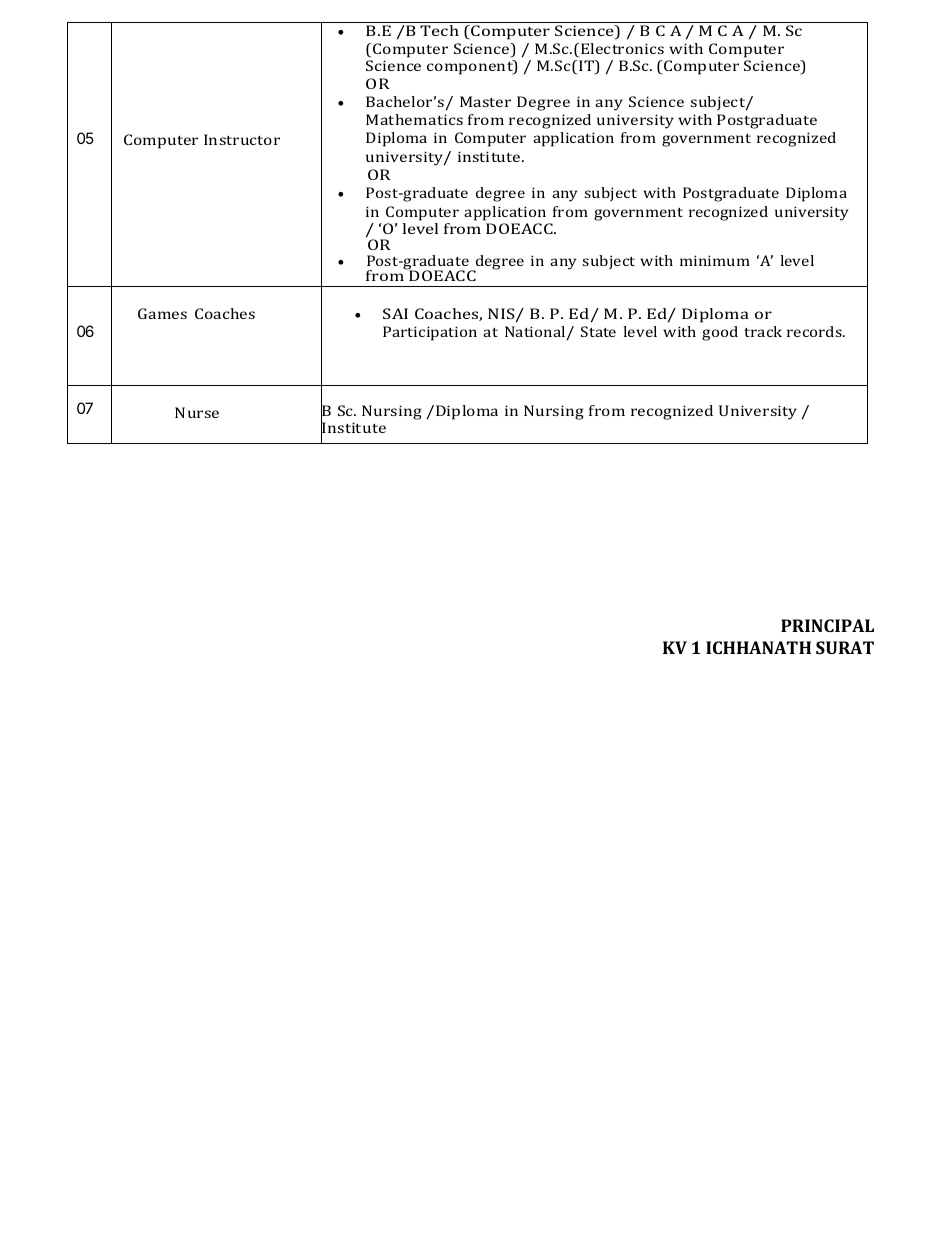 Image resolution: width=952 pixels, height=1233 pixels. Describe the element at coordinates (414, 119) in the image. I see `Mathematics` at that location.
